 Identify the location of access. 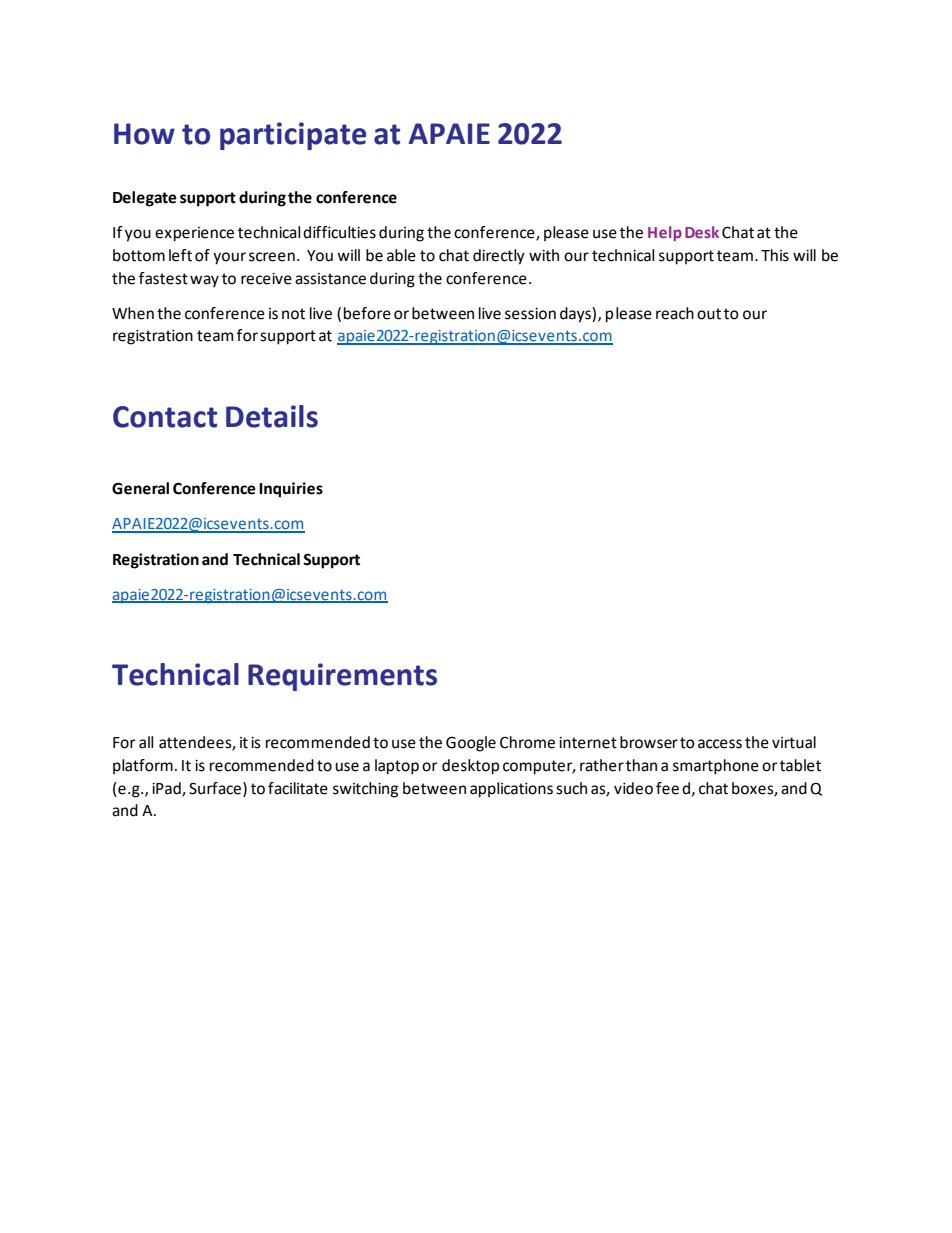
(720, 744).
